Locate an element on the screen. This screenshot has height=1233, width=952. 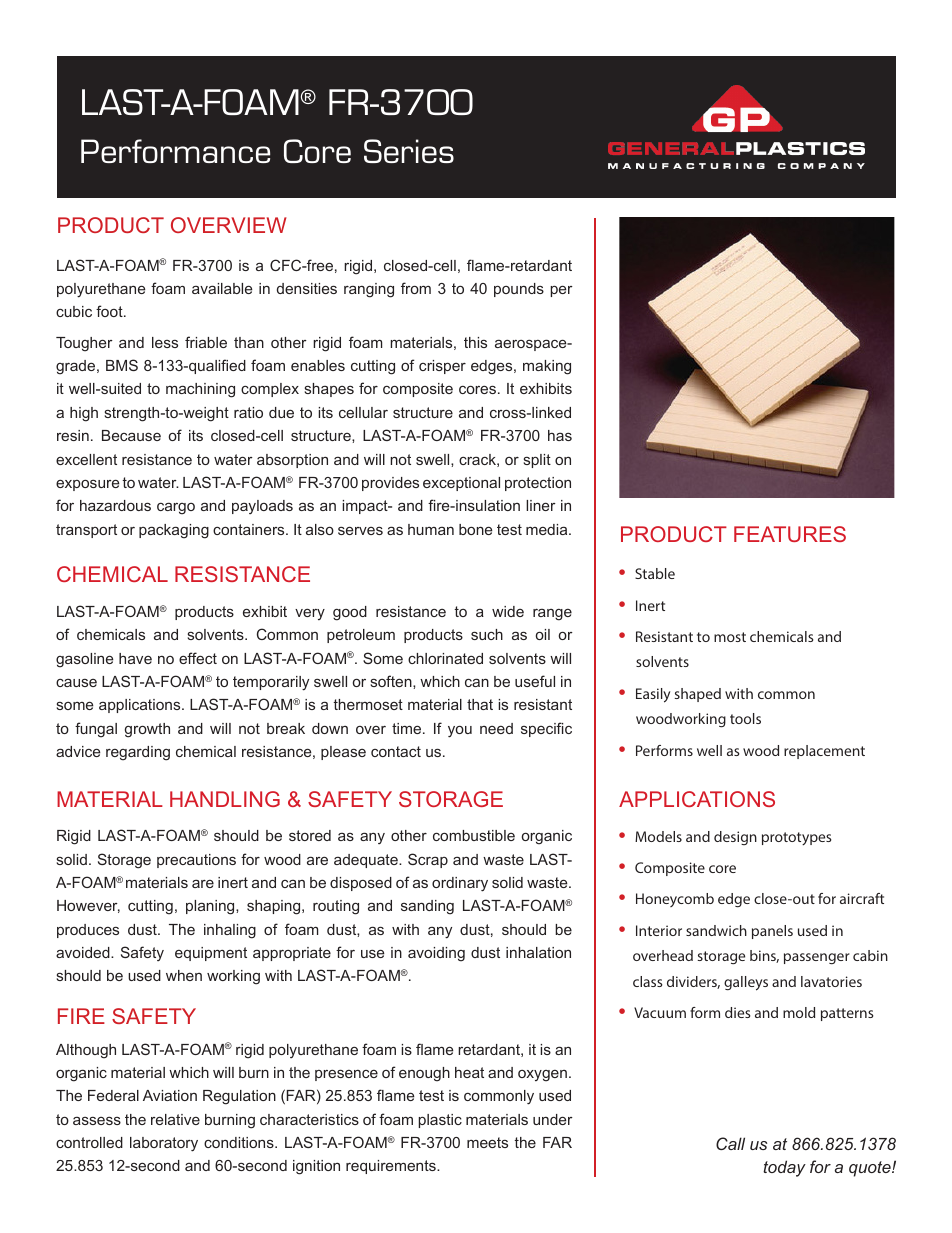
laboratory is located at coordinates (164, 1144).
